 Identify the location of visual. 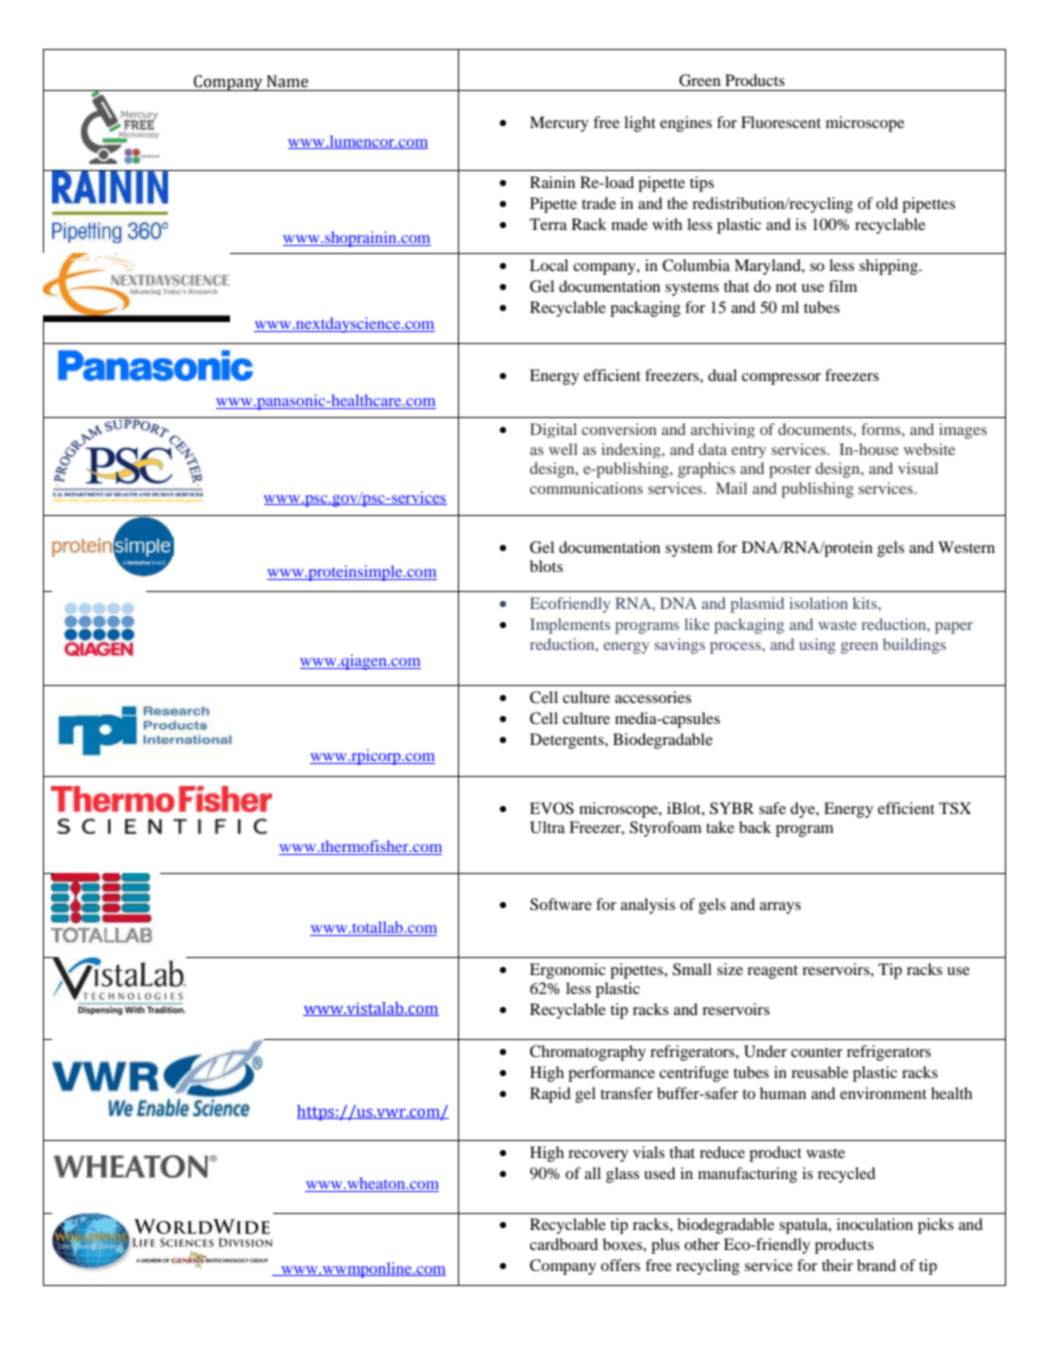
(918, 468).
